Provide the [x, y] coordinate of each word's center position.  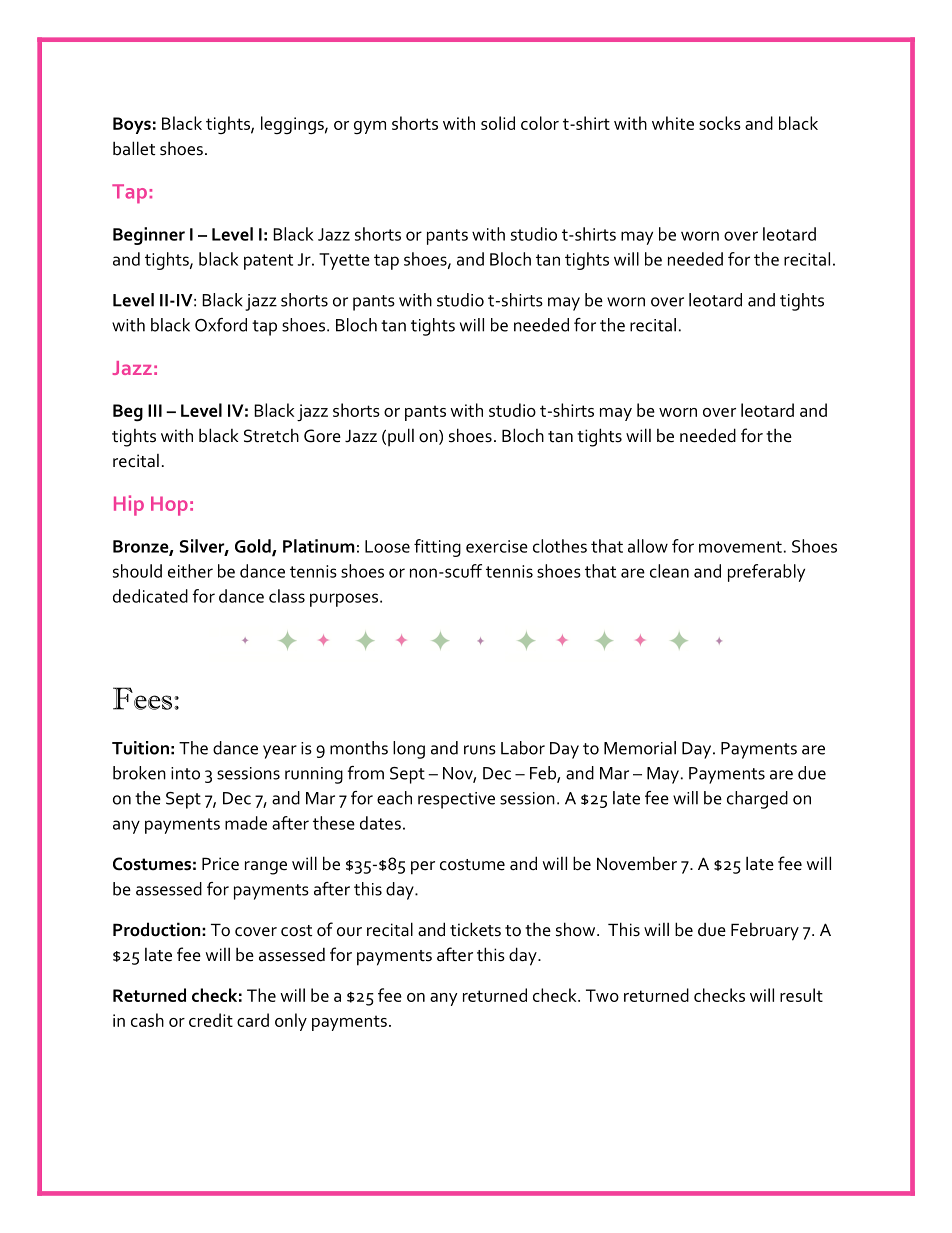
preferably [766, 573]
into [185, 773]
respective [456, 800]
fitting [437, 548]
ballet [134, 148]
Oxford [221, 325]
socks [720, 123]
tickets [475, 929]
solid [498, 123]
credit [211, 1020]
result [801, 995]
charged [757, 800]
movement [740, 547]
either [190, 571]
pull [401, 437]
